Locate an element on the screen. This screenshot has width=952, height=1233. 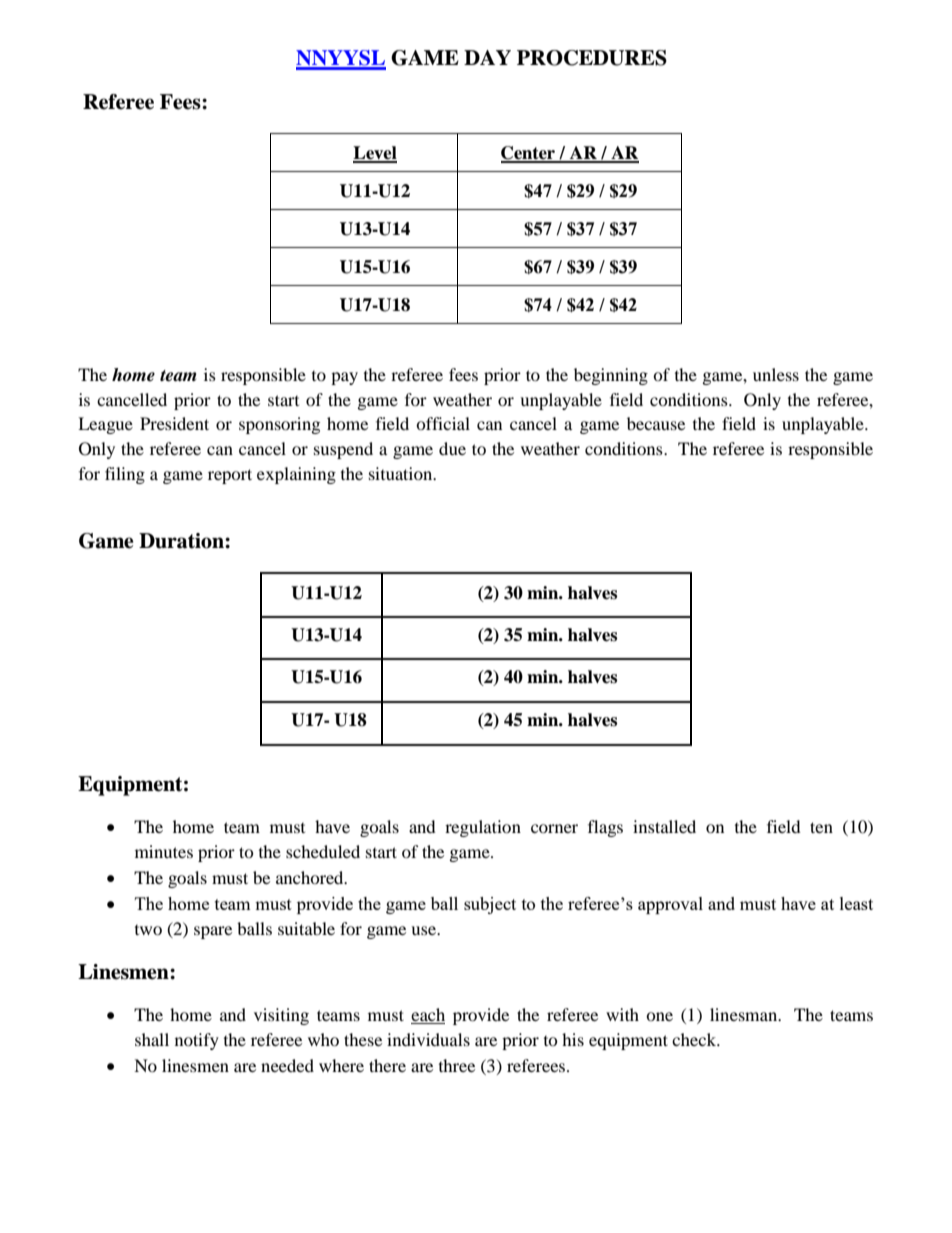
PROCEDURES is located at coordinates (592, 58).
